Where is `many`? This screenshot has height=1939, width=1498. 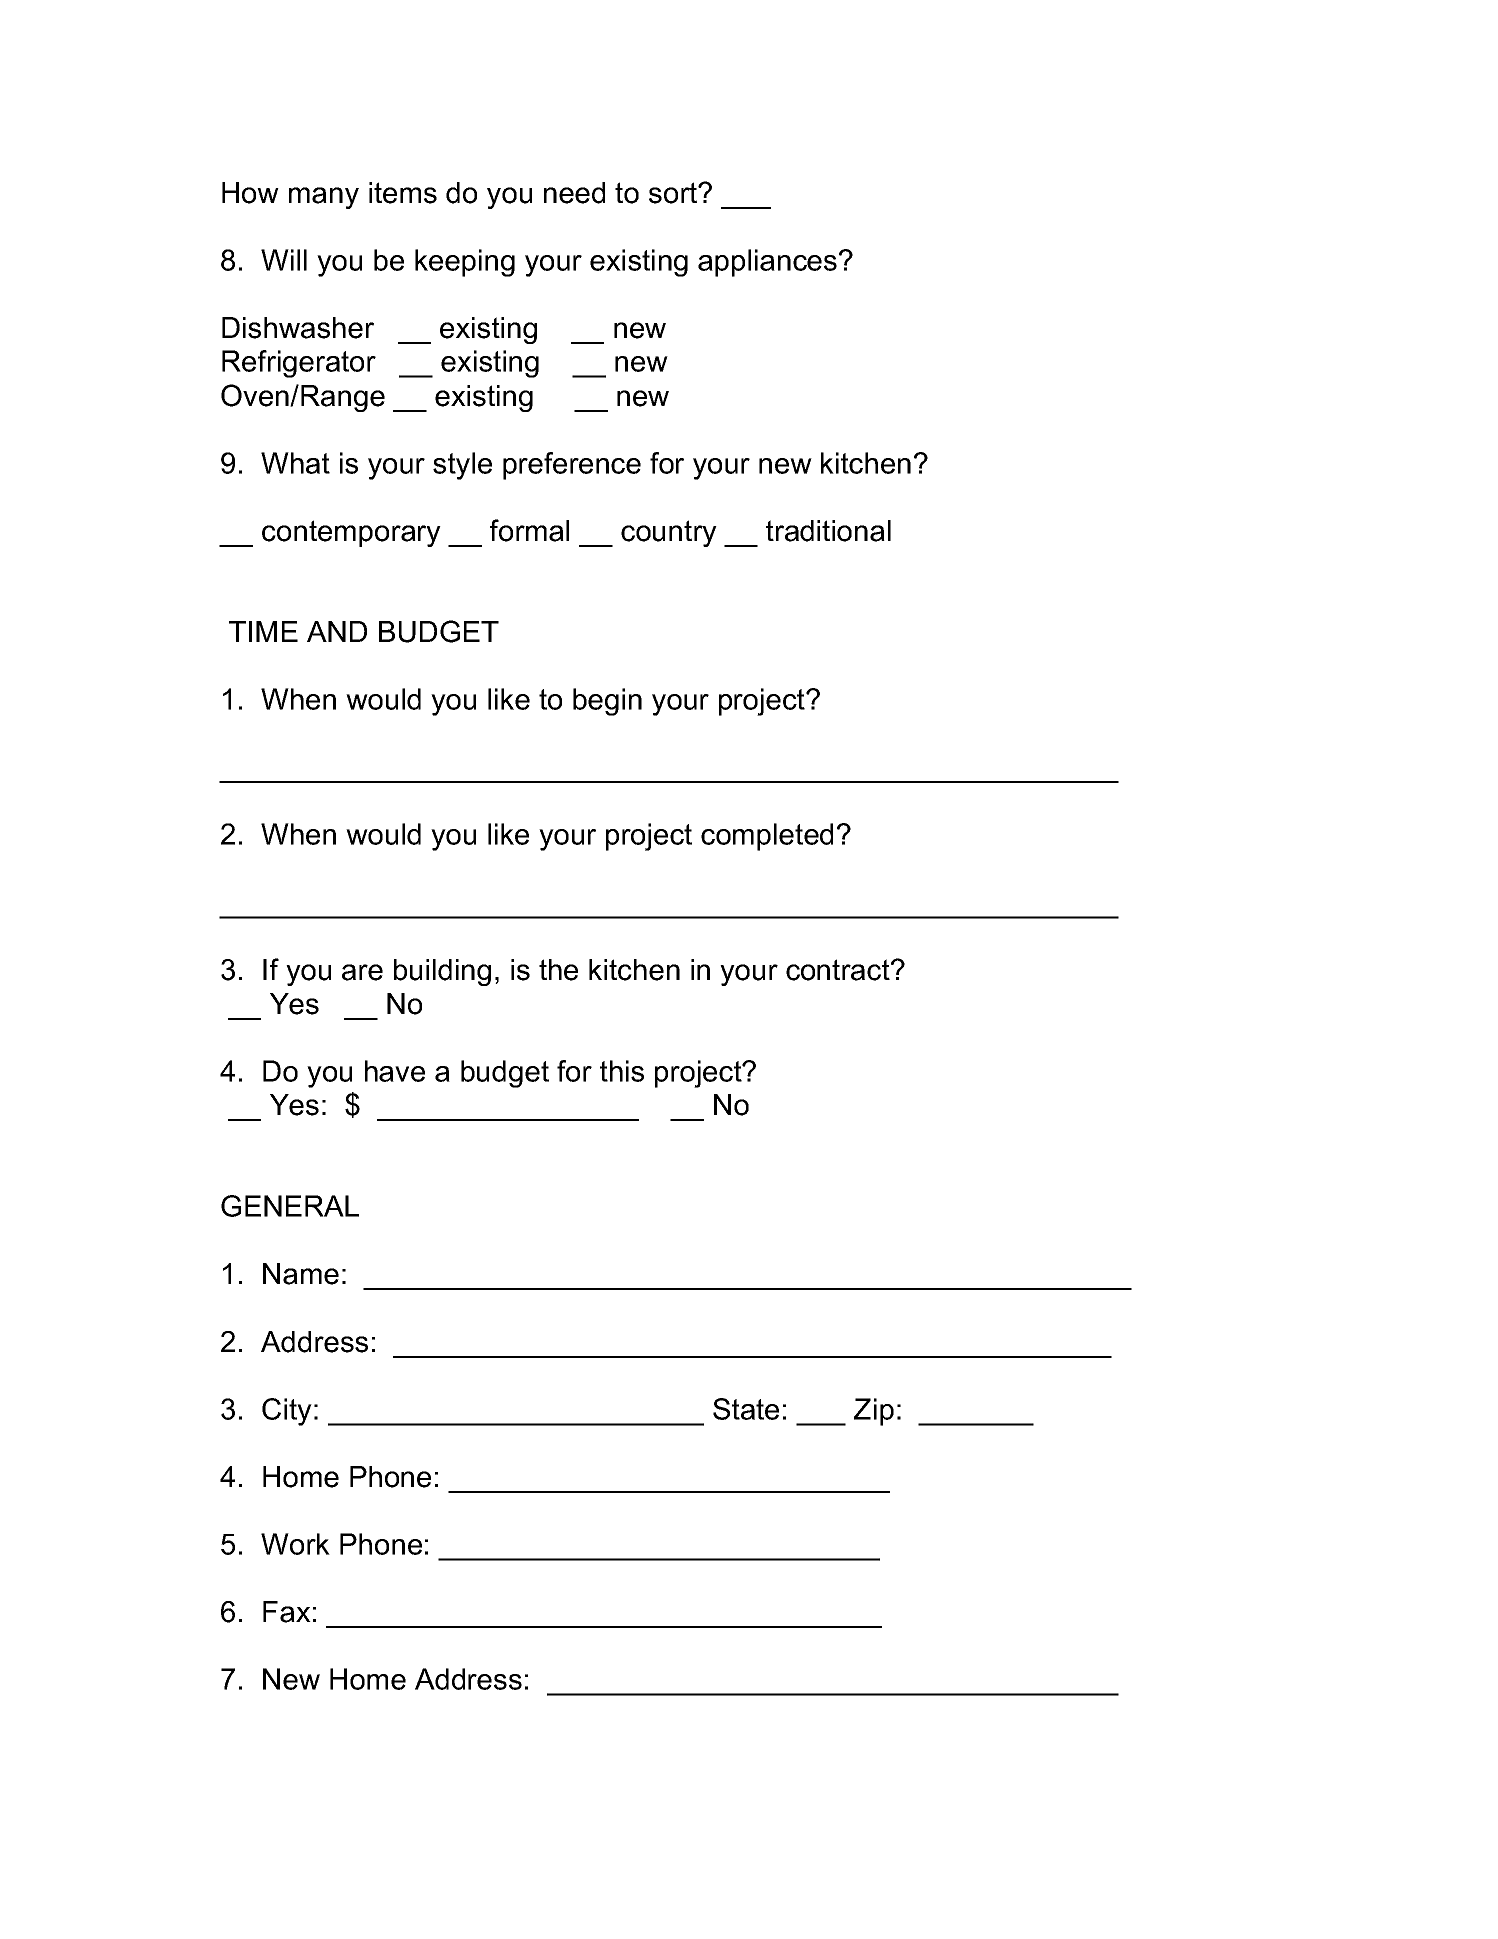
many is located at coordinates (324, 198).
